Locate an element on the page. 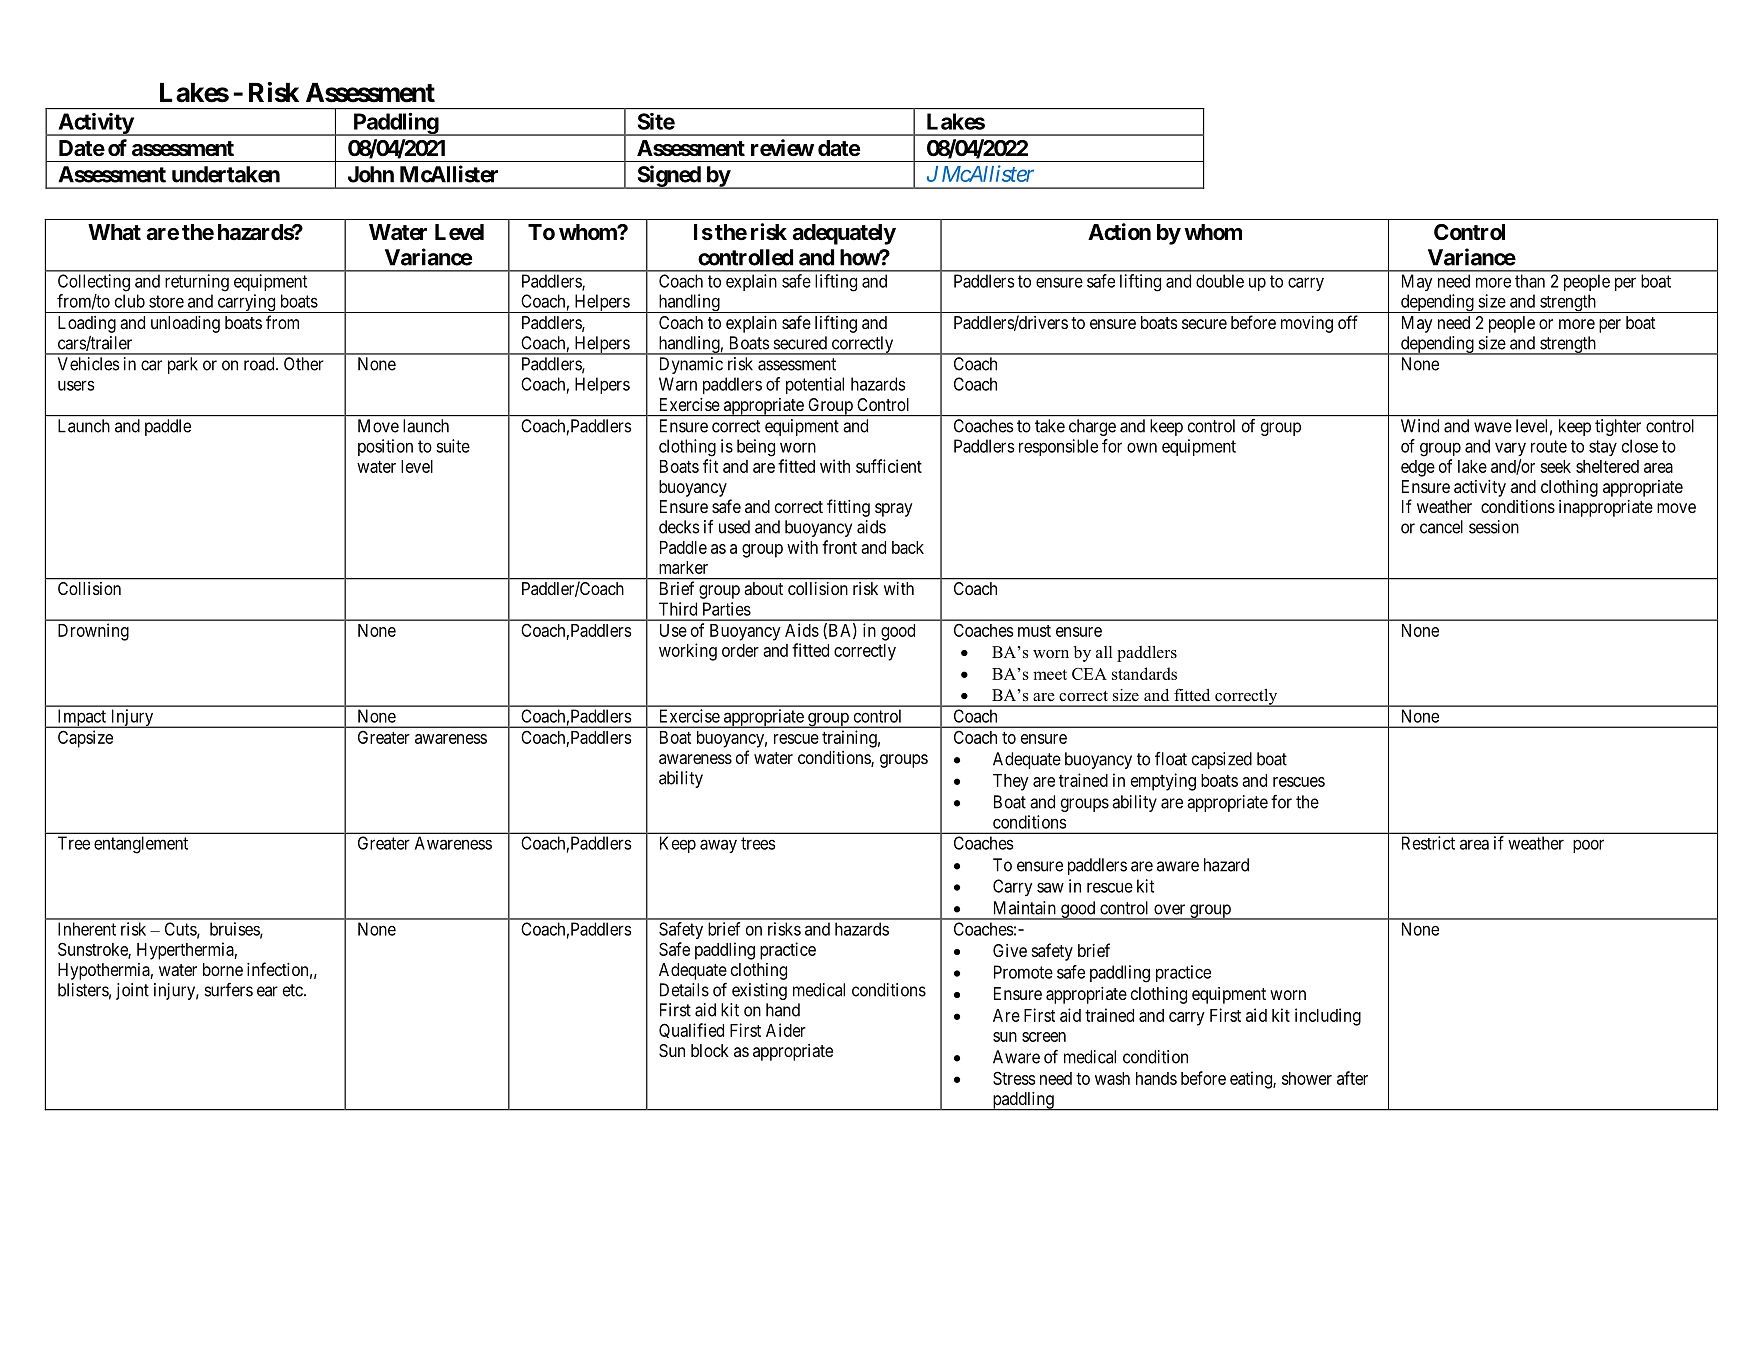  ear is located at coordinates (267, 991).
